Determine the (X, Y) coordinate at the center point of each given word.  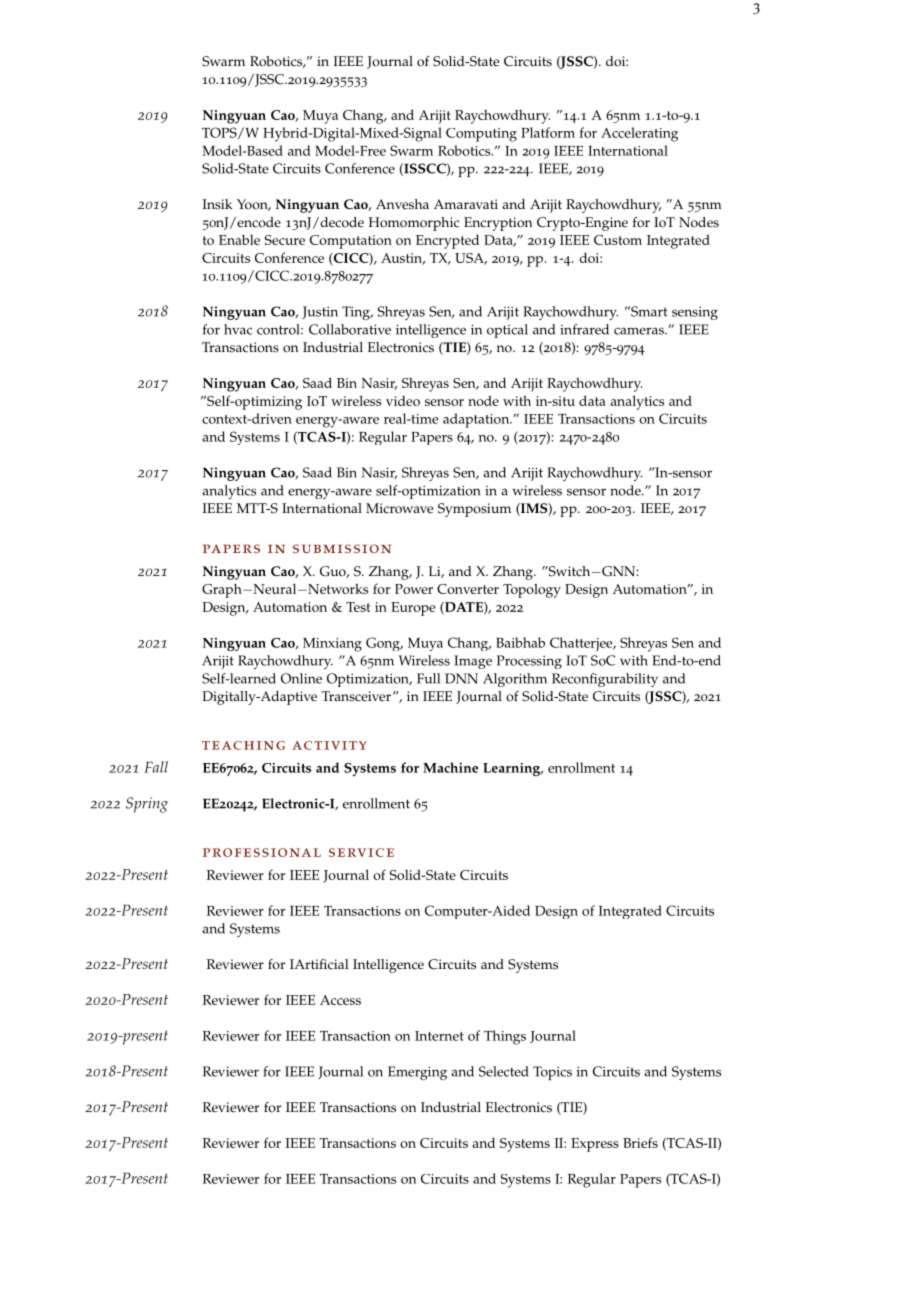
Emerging (417, 1073)
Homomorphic (414, 224)
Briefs (640, 1142)
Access (340, 1000)
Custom (618, 240)
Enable (239, 239)
